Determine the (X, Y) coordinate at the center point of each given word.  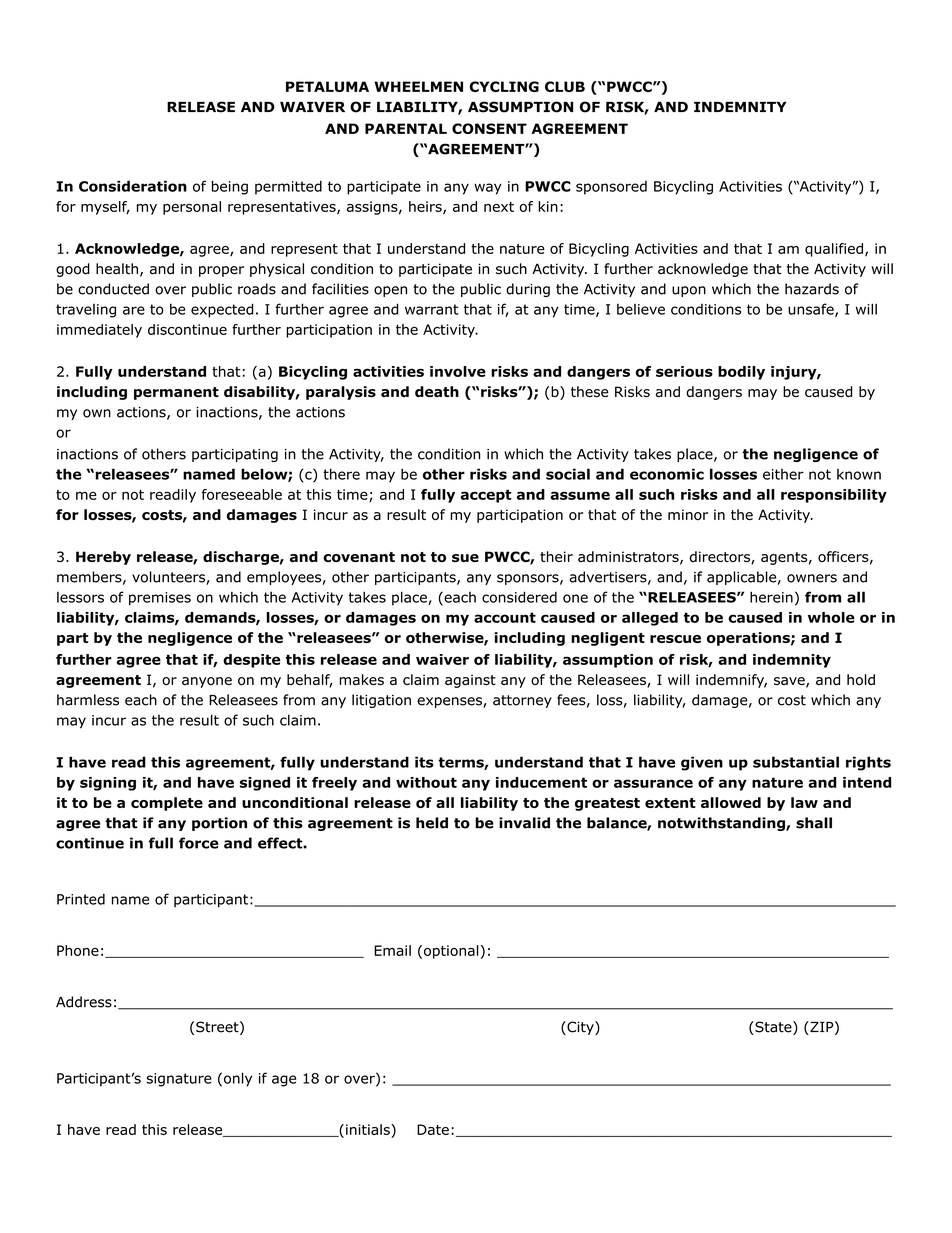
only (238, 1079)
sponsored (611, 188)
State (773, 1028)
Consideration (133, 186)
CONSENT (489, 128)
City (580, 1028)
